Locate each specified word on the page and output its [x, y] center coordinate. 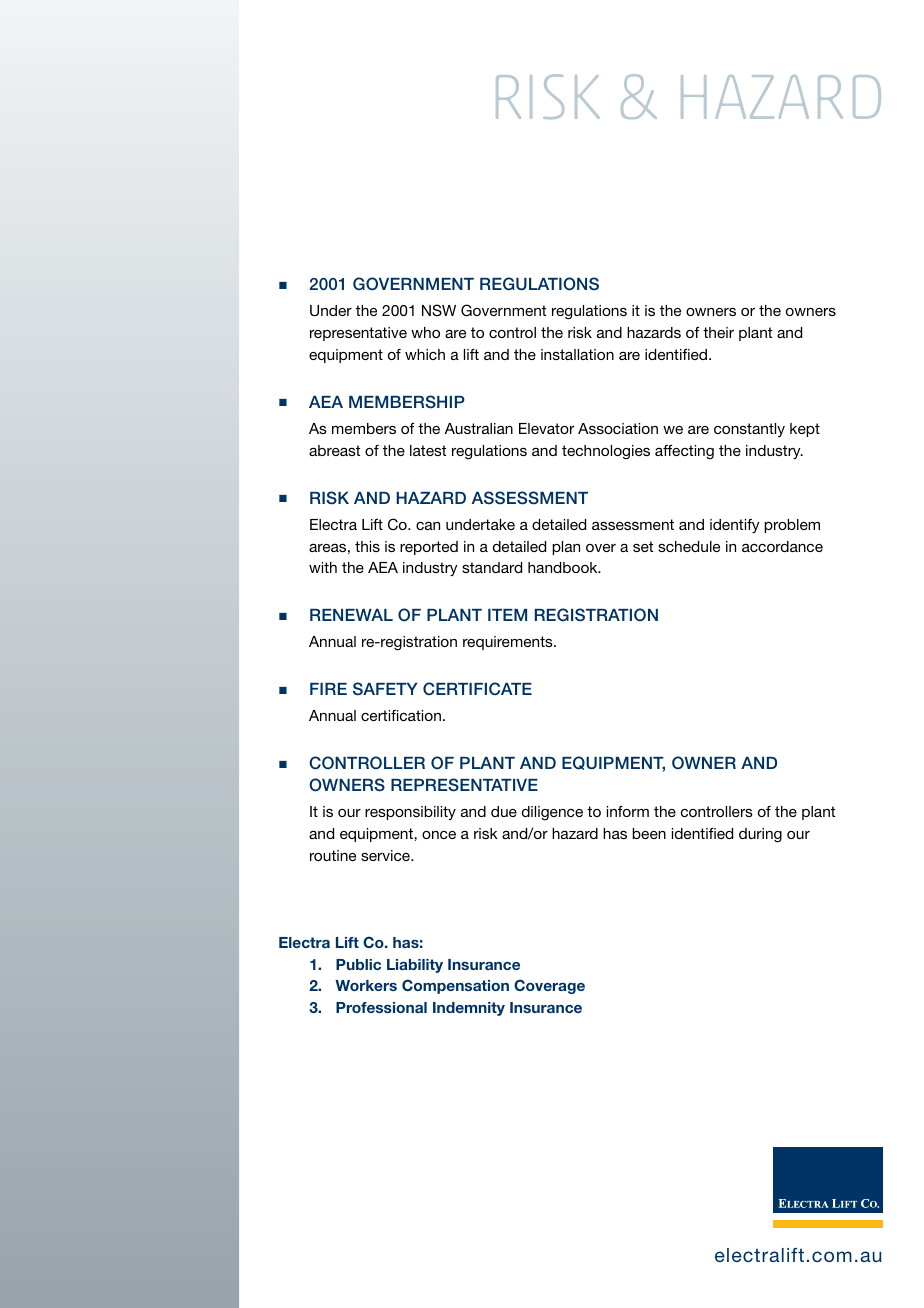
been [649, 833]
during [760, 835]
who [425, 332]
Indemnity [469, 1009]
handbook [564, 567]
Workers [366, 985]
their [718, 332]
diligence [552, 813]
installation [577, 354]
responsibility [410, 813]
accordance [782, 546]
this [367, 546]
